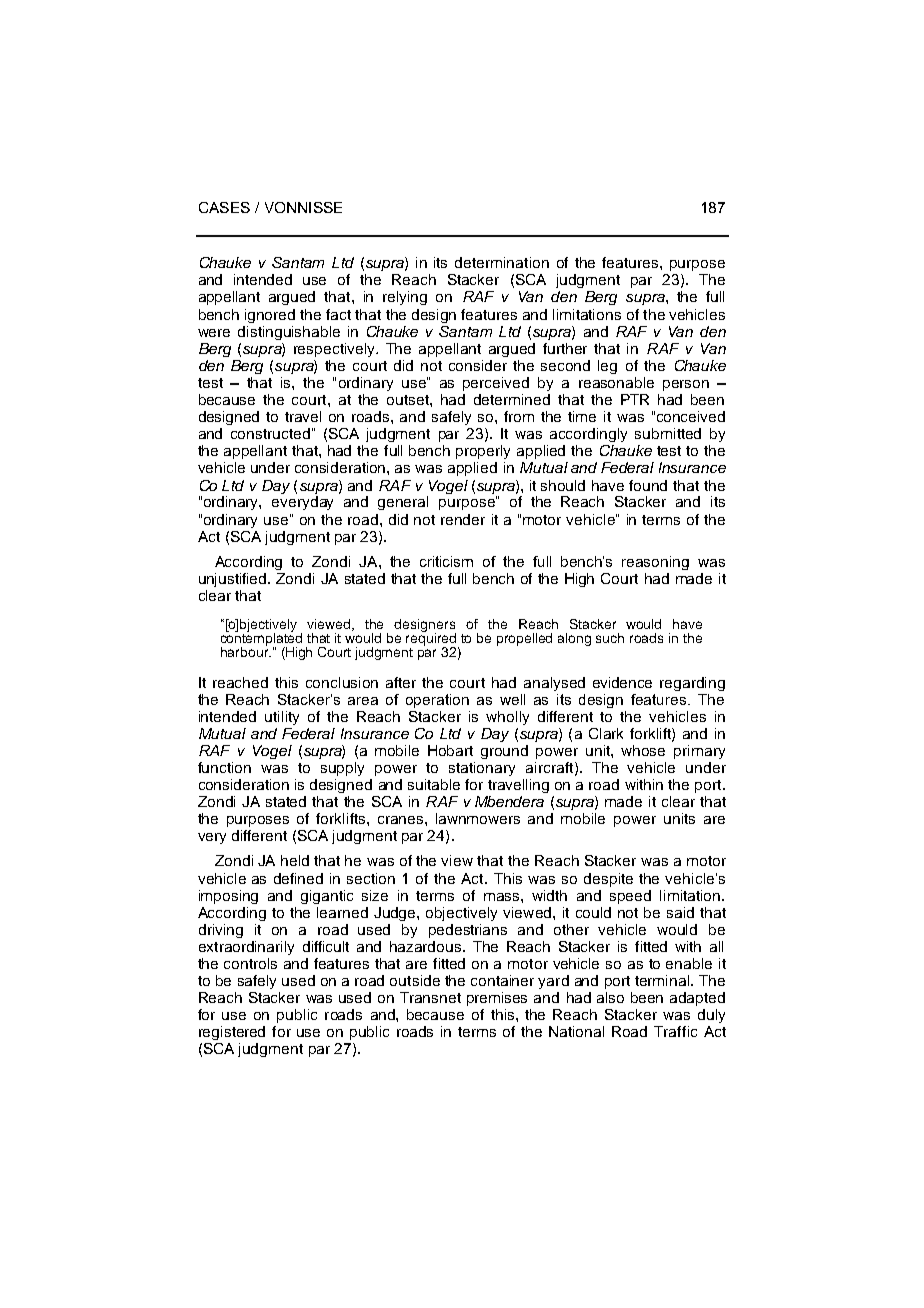 The width and height of the page is (924, 1308). What do you see at coordinates (565, 348) in the page?
I see `further` at bounding box center [565, 348].
